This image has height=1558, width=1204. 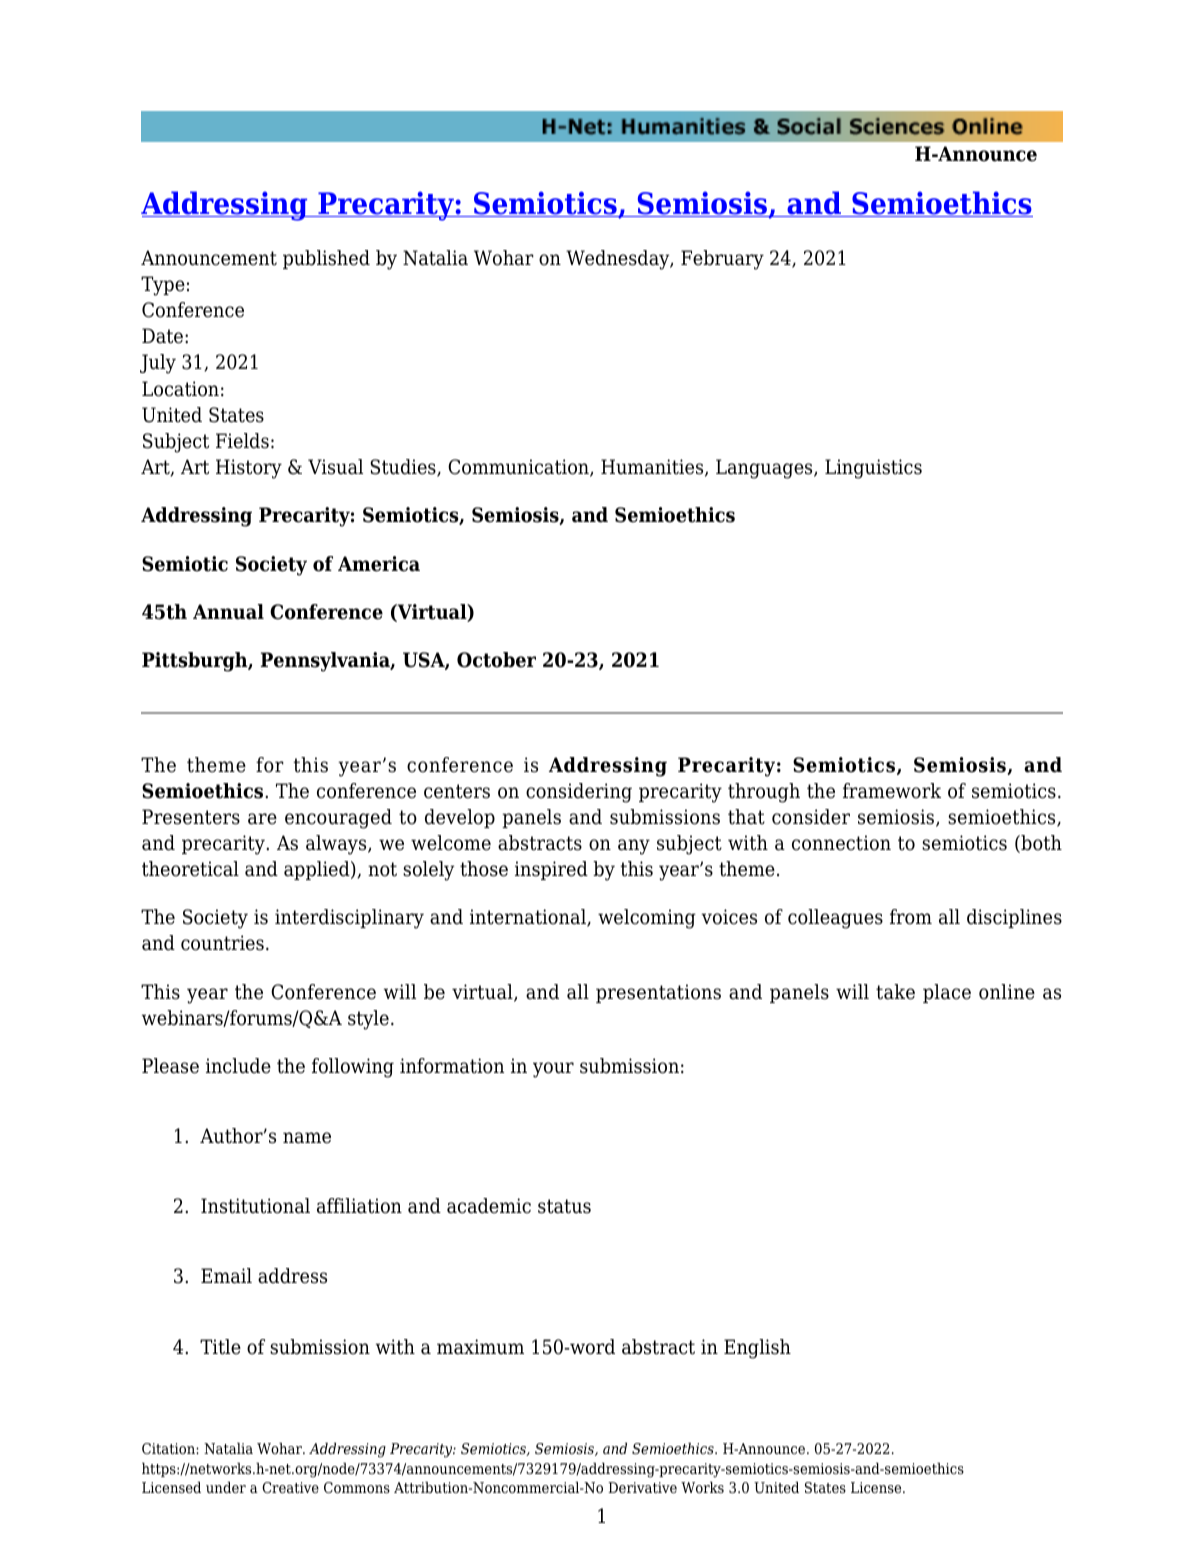 I want to click on Creative, so click(x=290, y=1488).
